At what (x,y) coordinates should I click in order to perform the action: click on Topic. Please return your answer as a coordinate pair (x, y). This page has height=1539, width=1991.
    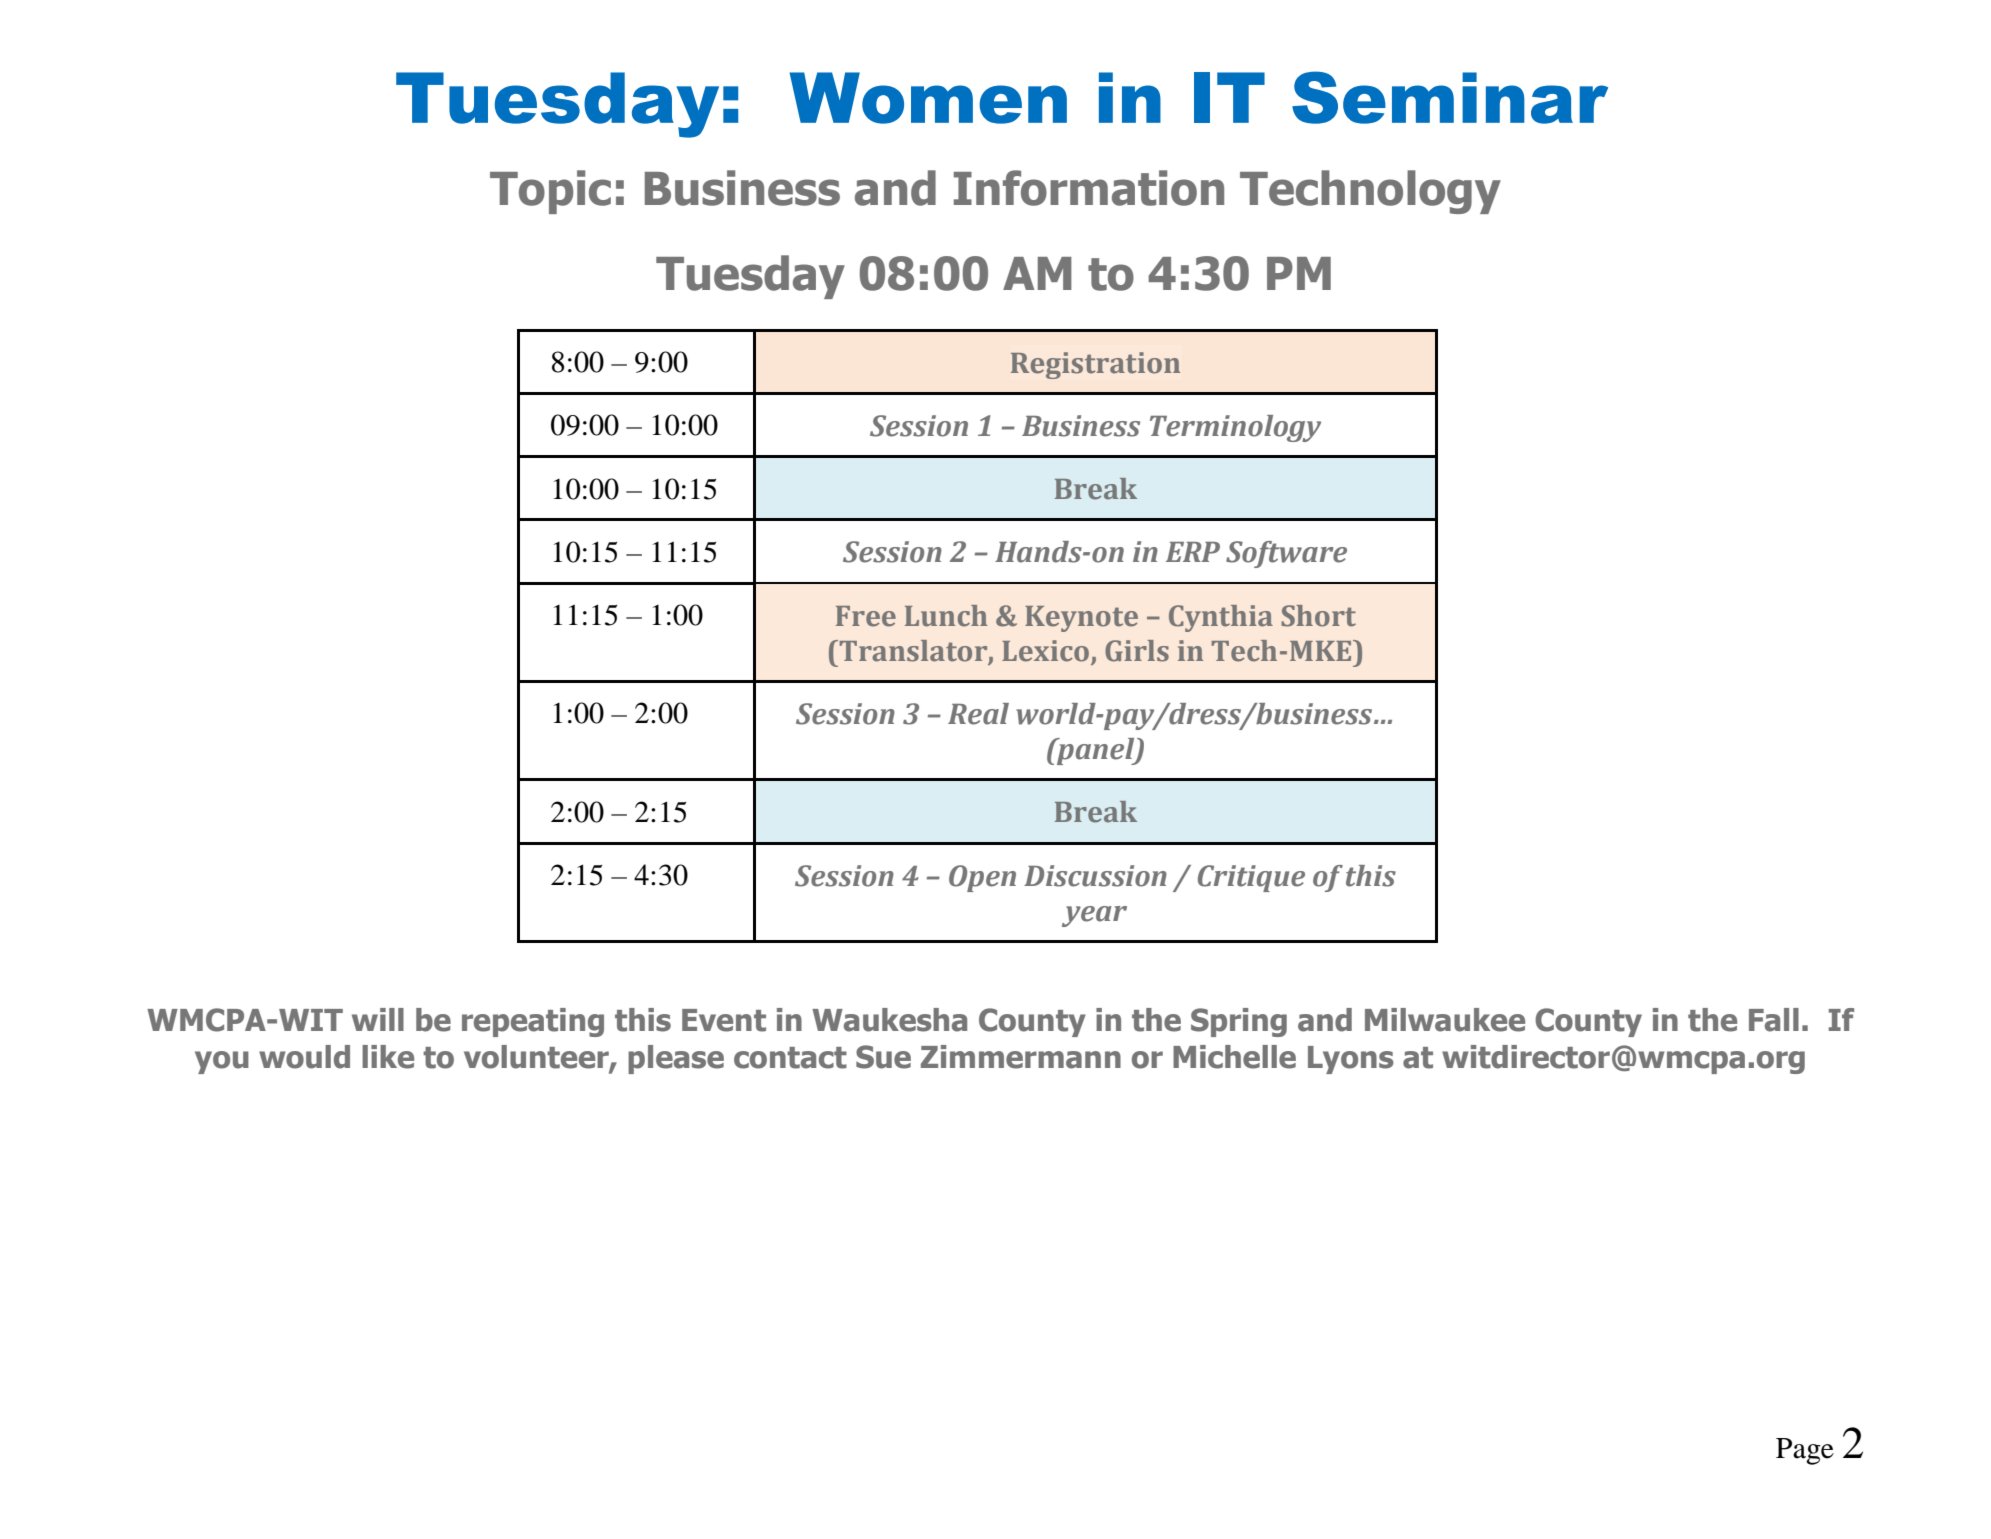
    Looking at the image, I should click on (550, 192).
